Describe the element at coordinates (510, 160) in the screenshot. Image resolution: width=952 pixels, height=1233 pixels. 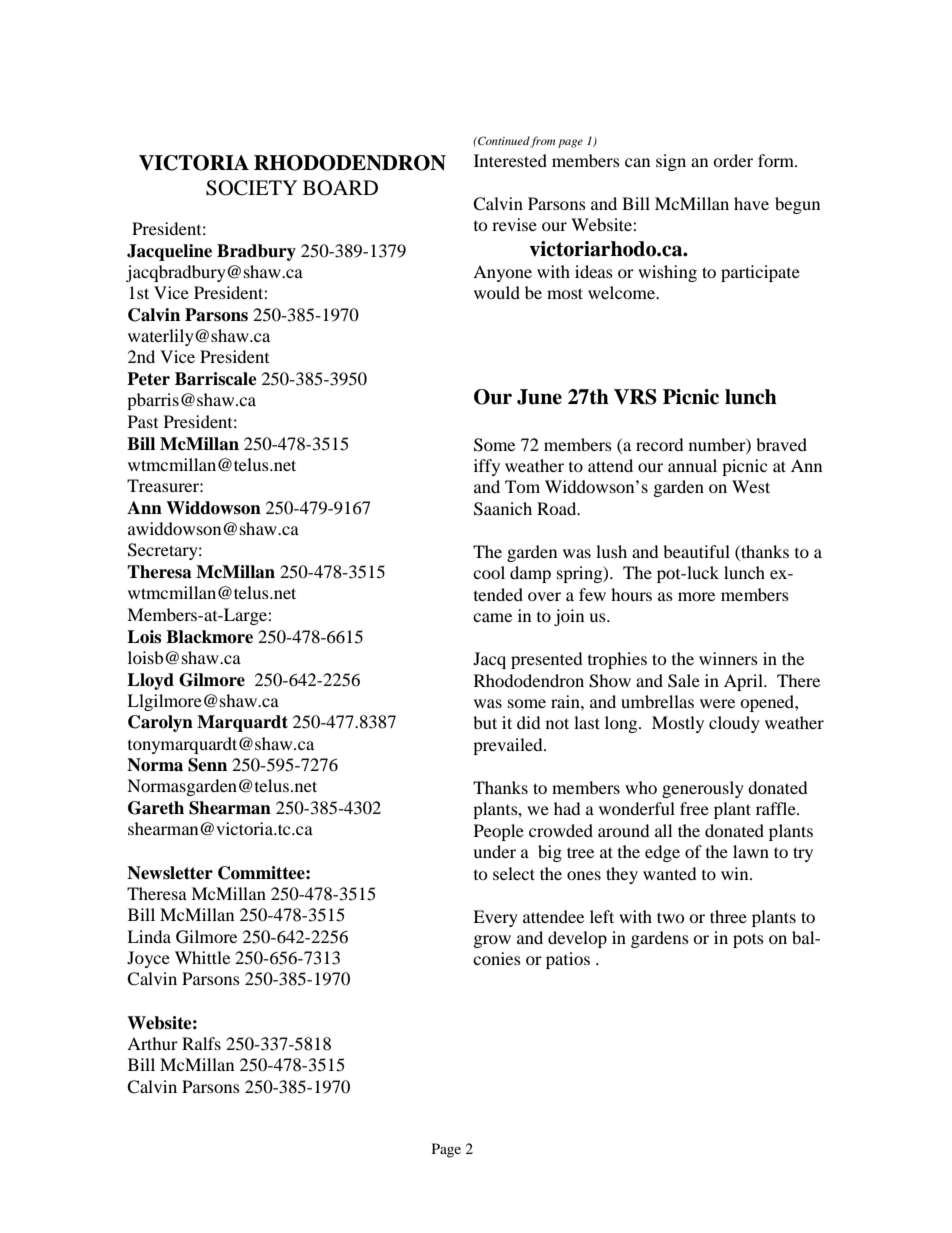
I see `Interested` at that location.
